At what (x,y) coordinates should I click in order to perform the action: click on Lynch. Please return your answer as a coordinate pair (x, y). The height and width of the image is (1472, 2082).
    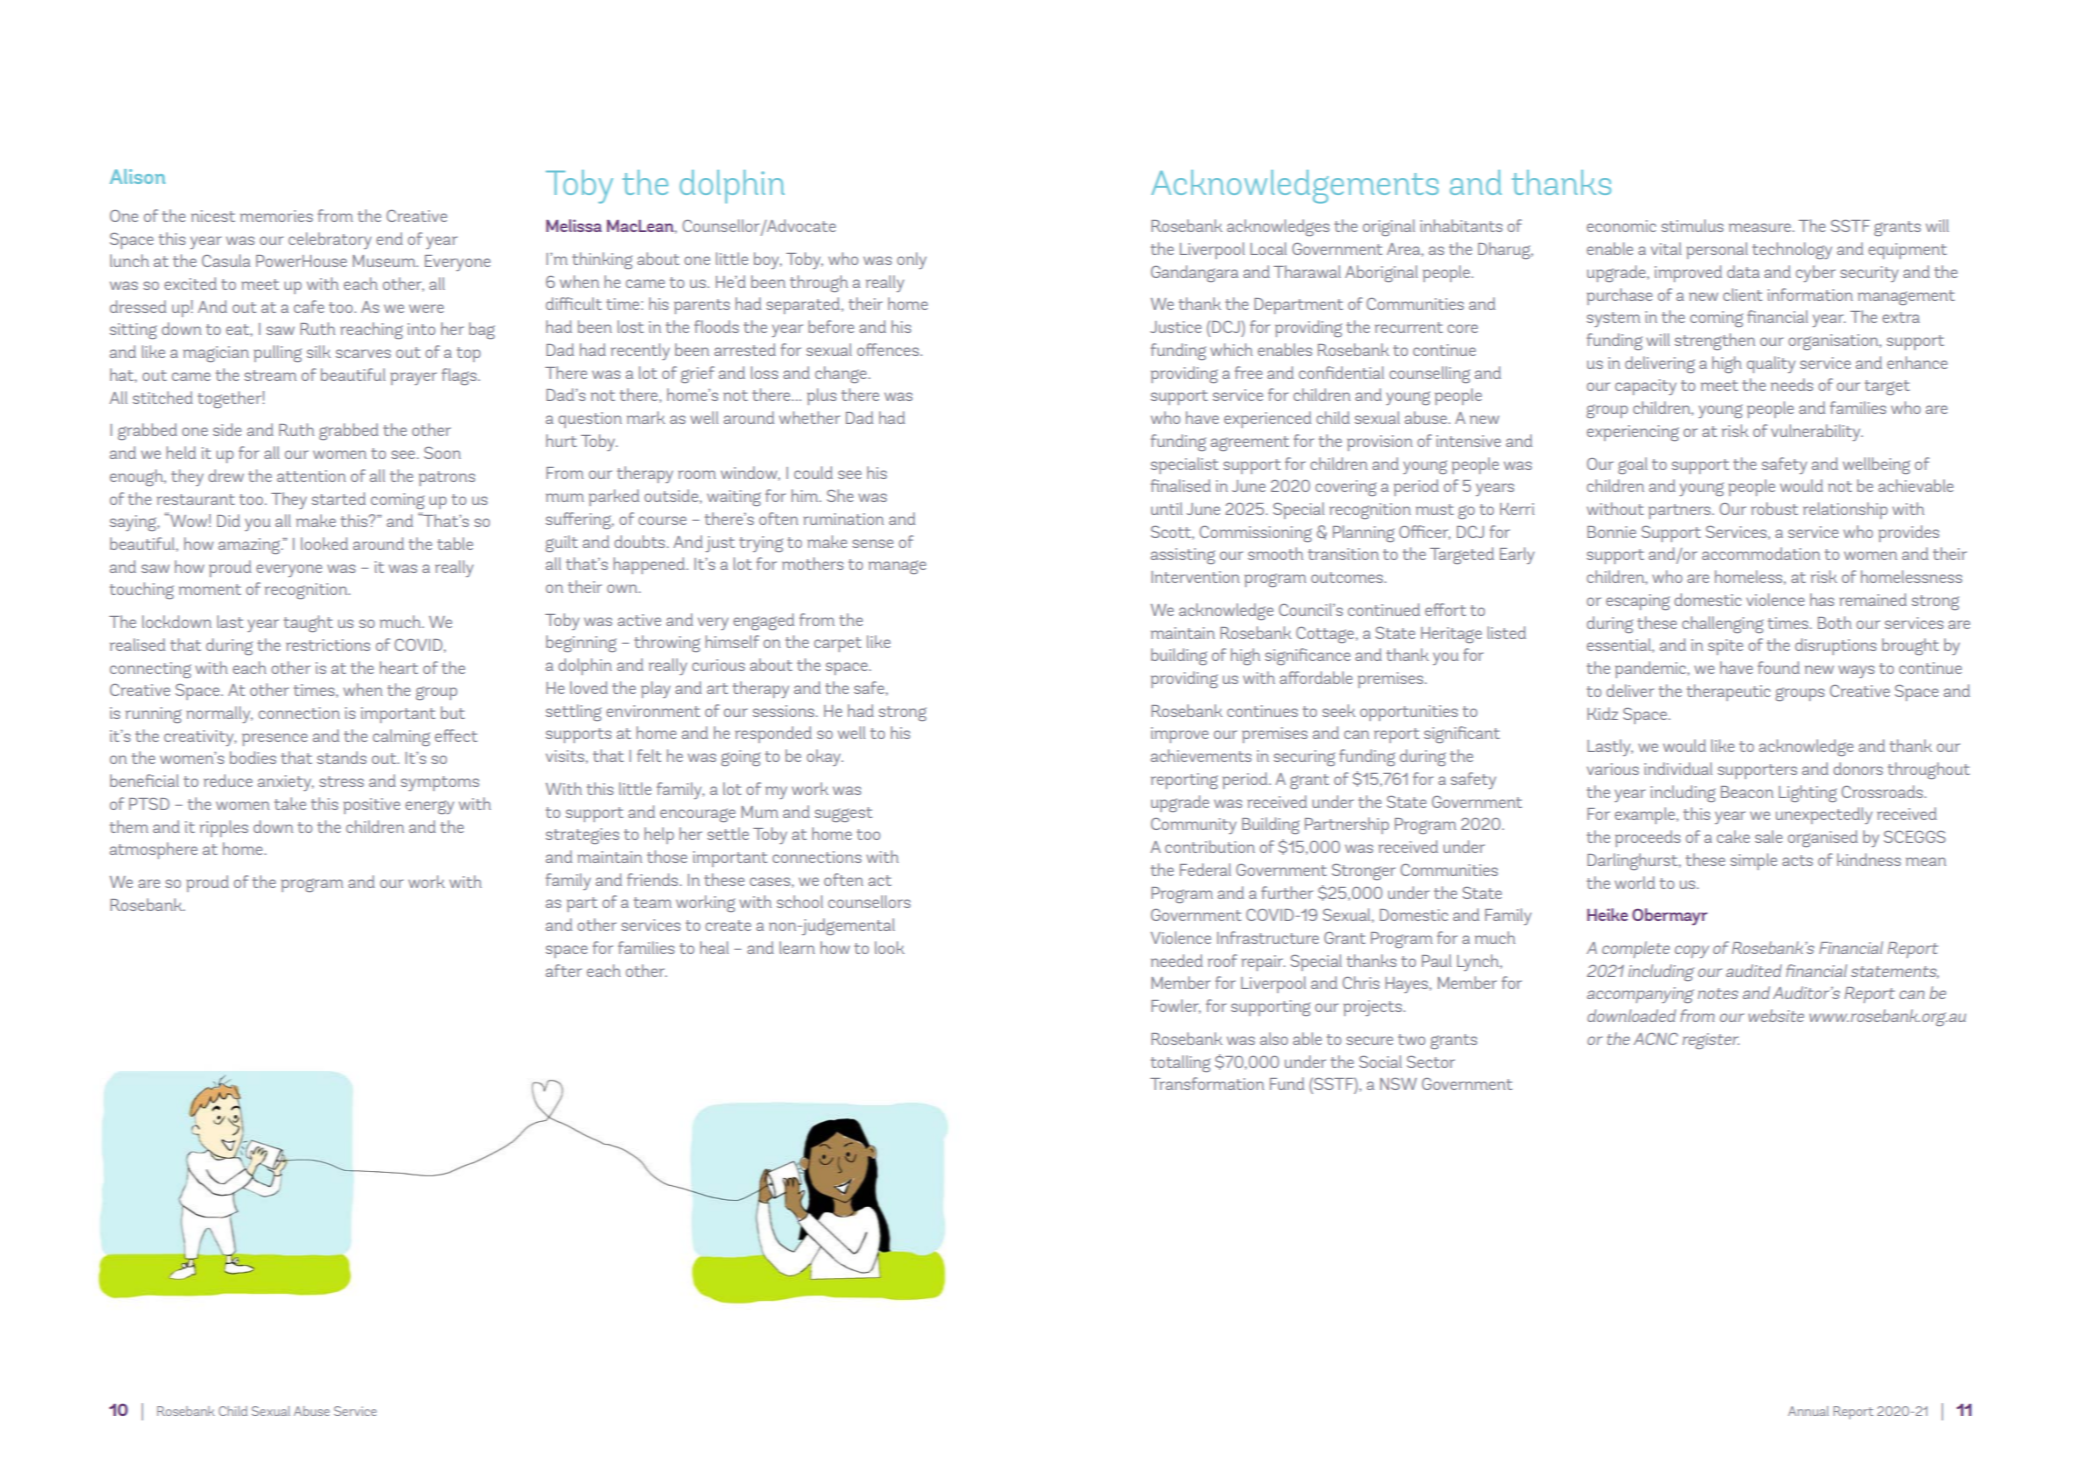
    Looking at the image, I should click on (1479, 962).
